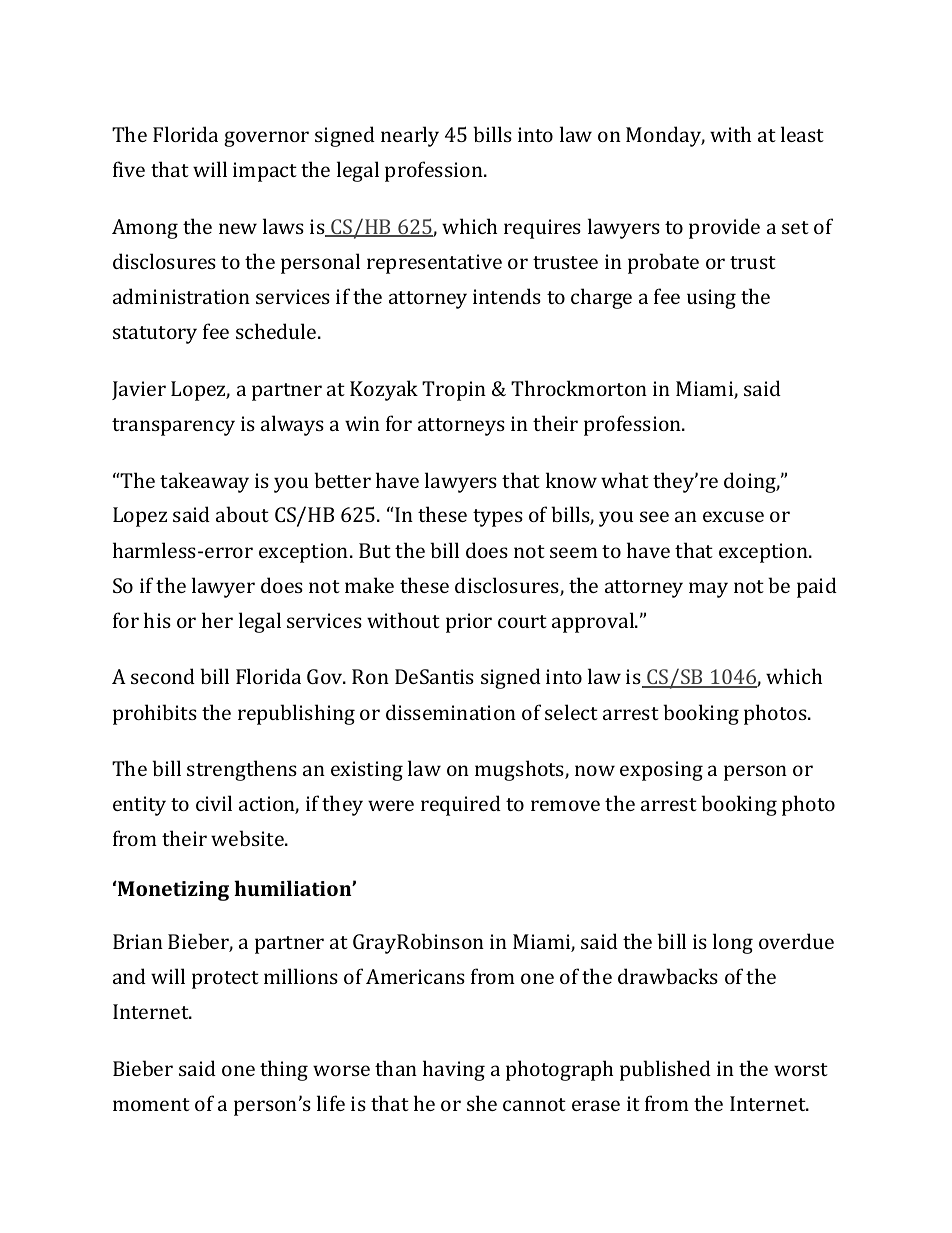  Describe the element at coordinates (151, 1104) in the document. I see `moment` at that location.
